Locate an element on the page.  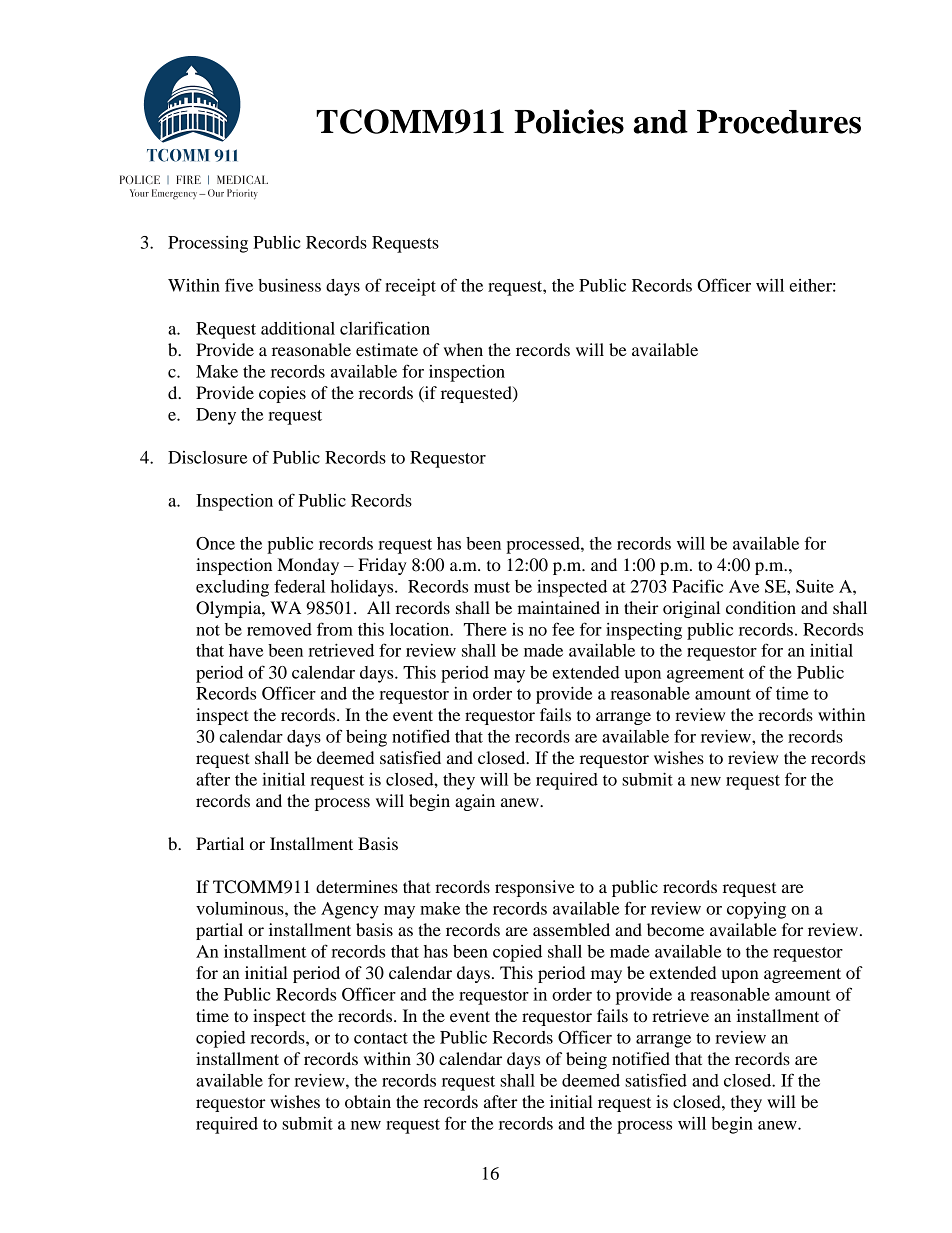
when is located at coordinates (463, 349).
